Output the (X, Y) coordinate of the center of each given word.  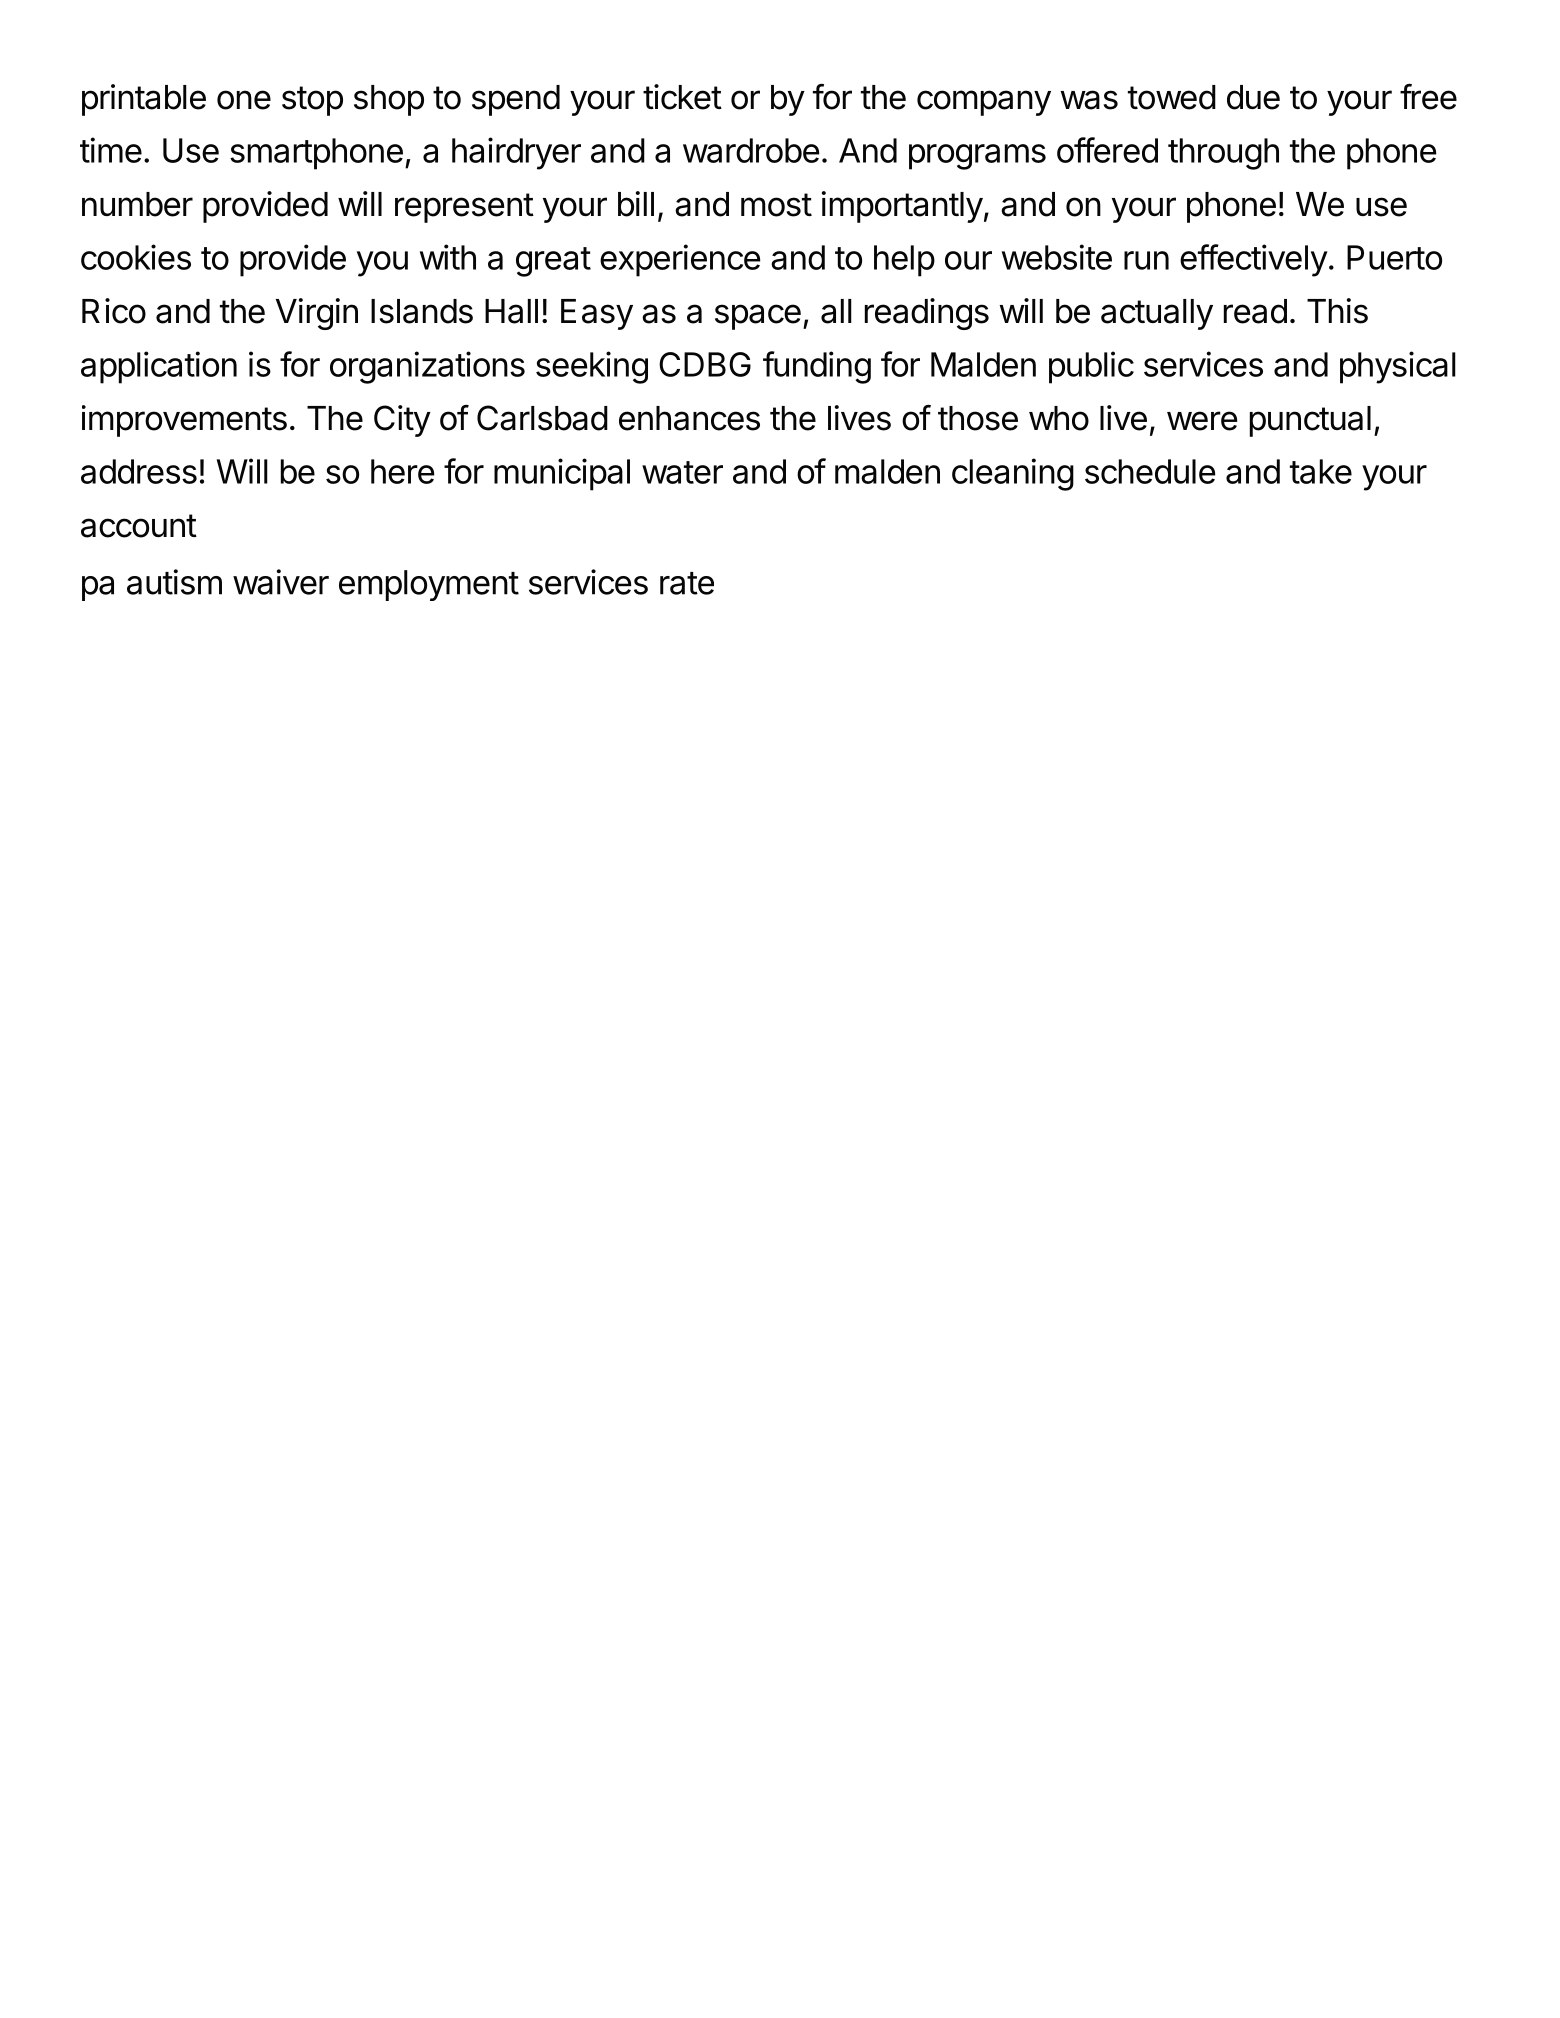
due (1253, 97)
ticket (682, 97)
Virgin (317, 314)
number (137, 204)
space (758, 317)
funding (817, 367)
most (776, 205)
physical (1398, 367)
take (1321, 471)
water (682, 472)
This (1337, 311)
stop (312, 101)
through (1223, 154)
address (139, 471)
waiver (281, 582)
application (159, 367)
